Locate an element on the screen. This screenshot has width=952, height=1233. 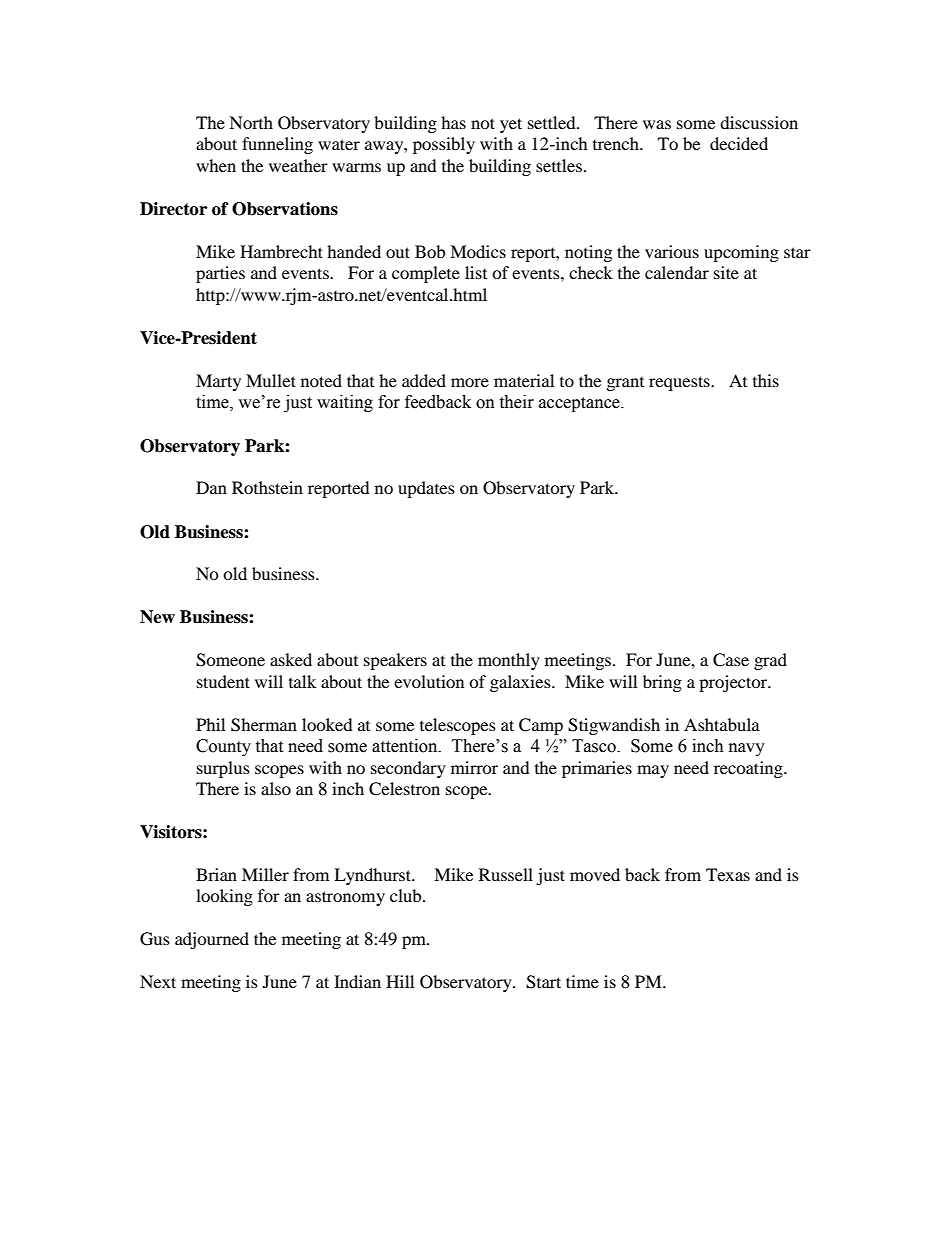
more is located at coordinates (470, 382).
